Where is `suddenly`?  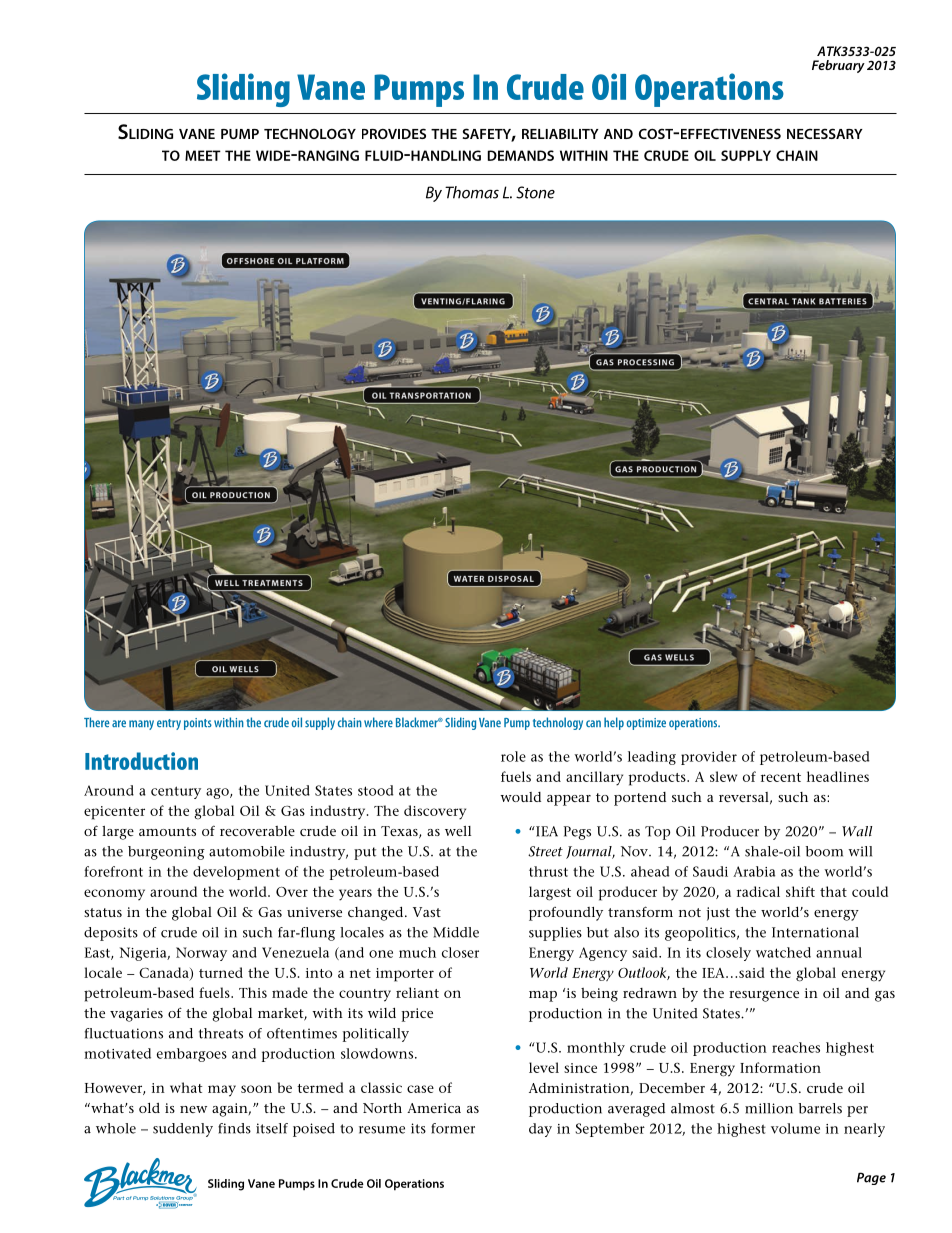
suddenly is located at coordinates (183, 1130).
